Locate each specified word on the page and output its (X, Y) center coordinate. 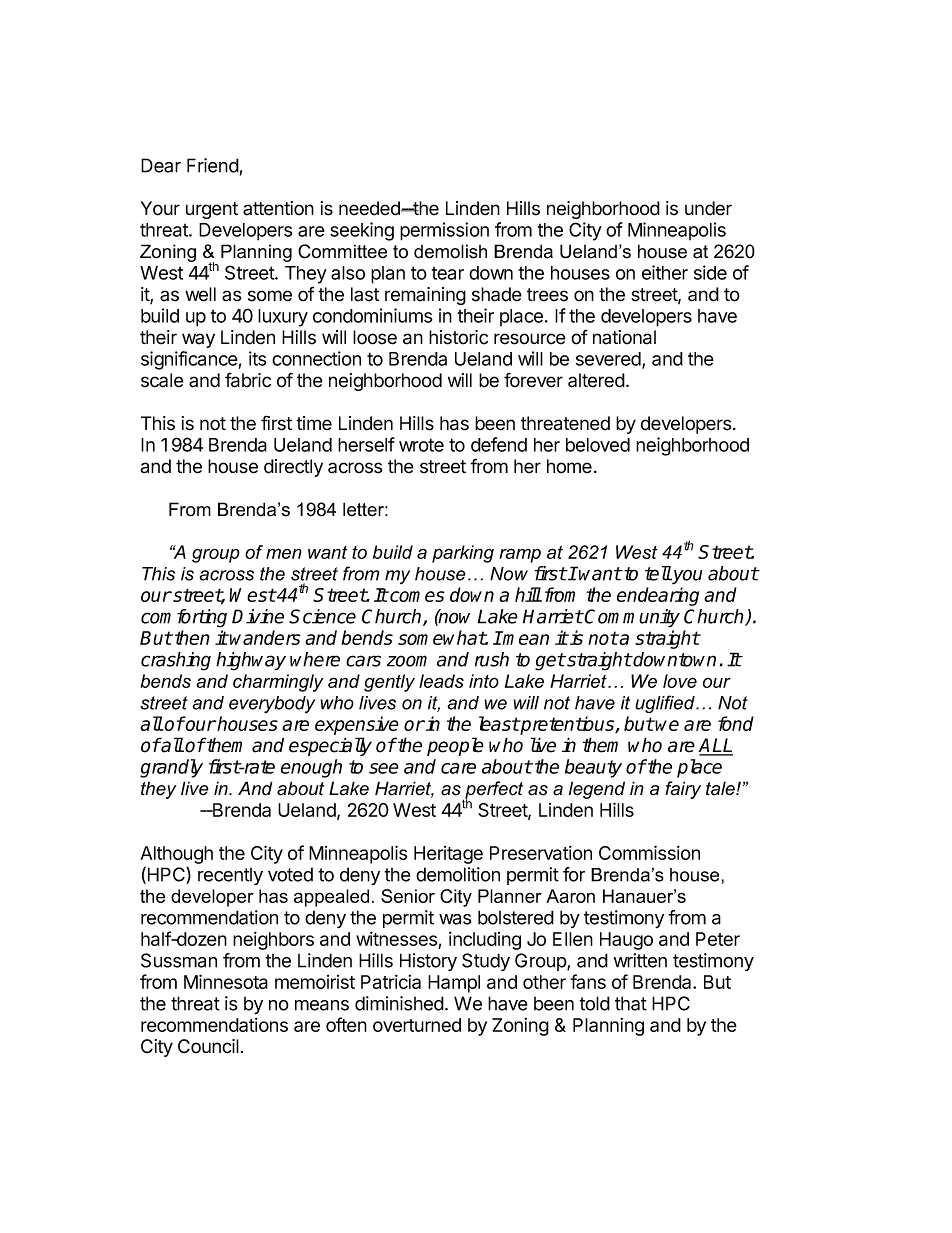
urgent (212, 210)
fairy (683, 790)
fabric (248, 380)
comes (416, 596)
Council (208, 1046)
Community (632, 618)
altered (596, 380)
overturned (417, 1025)
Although (176, 855)
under (708, 208)
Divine (258, 616)
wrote (421, 445)
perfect (493, 791)
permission (444, 231)
